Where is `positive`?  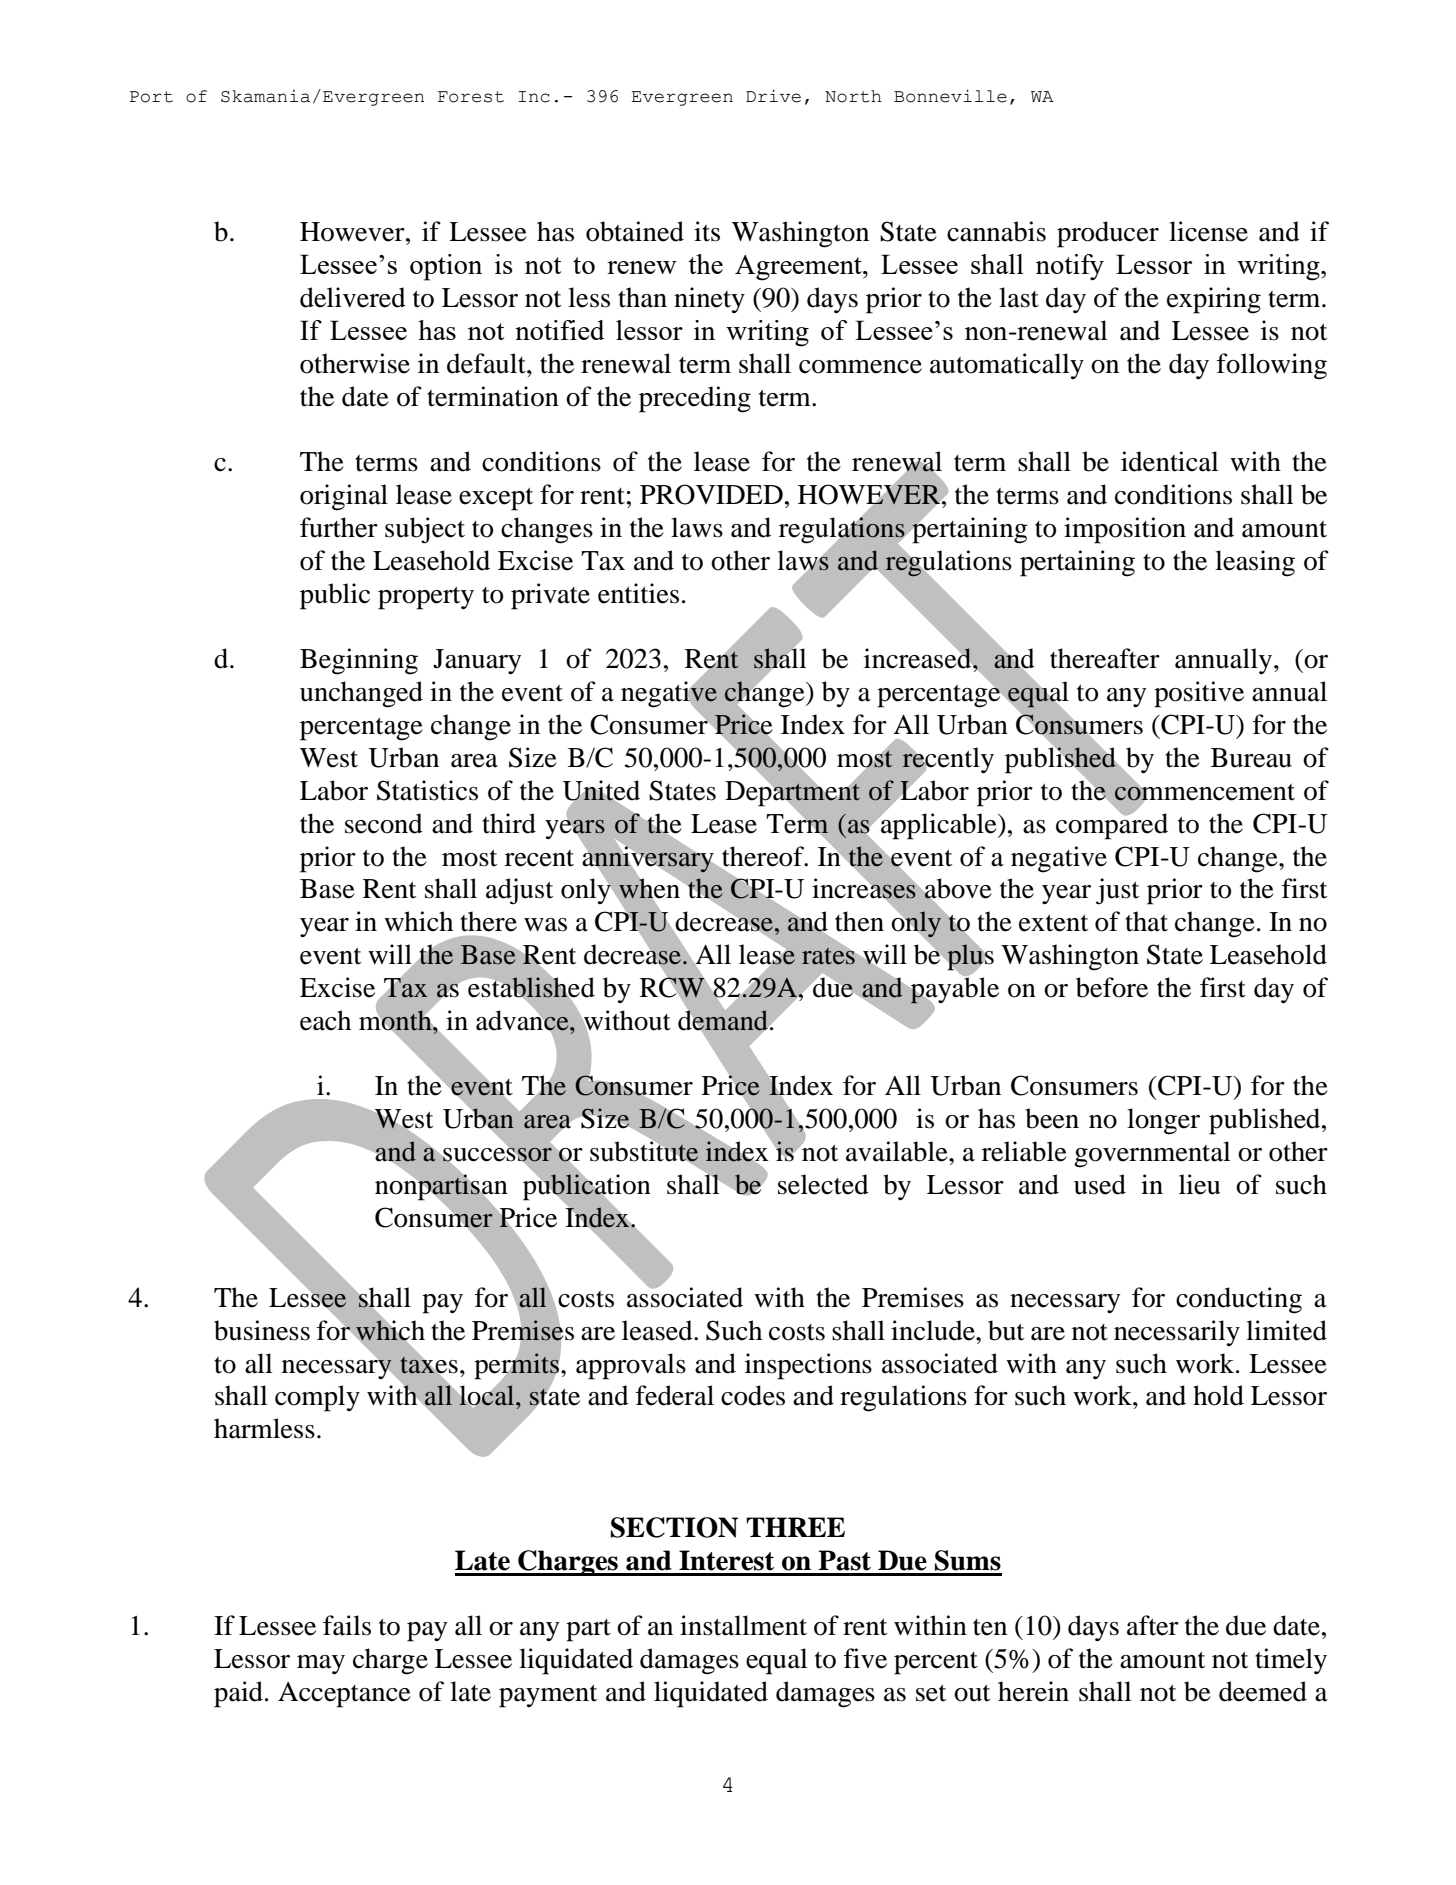 positive is located at coordinates (1199, 694).
